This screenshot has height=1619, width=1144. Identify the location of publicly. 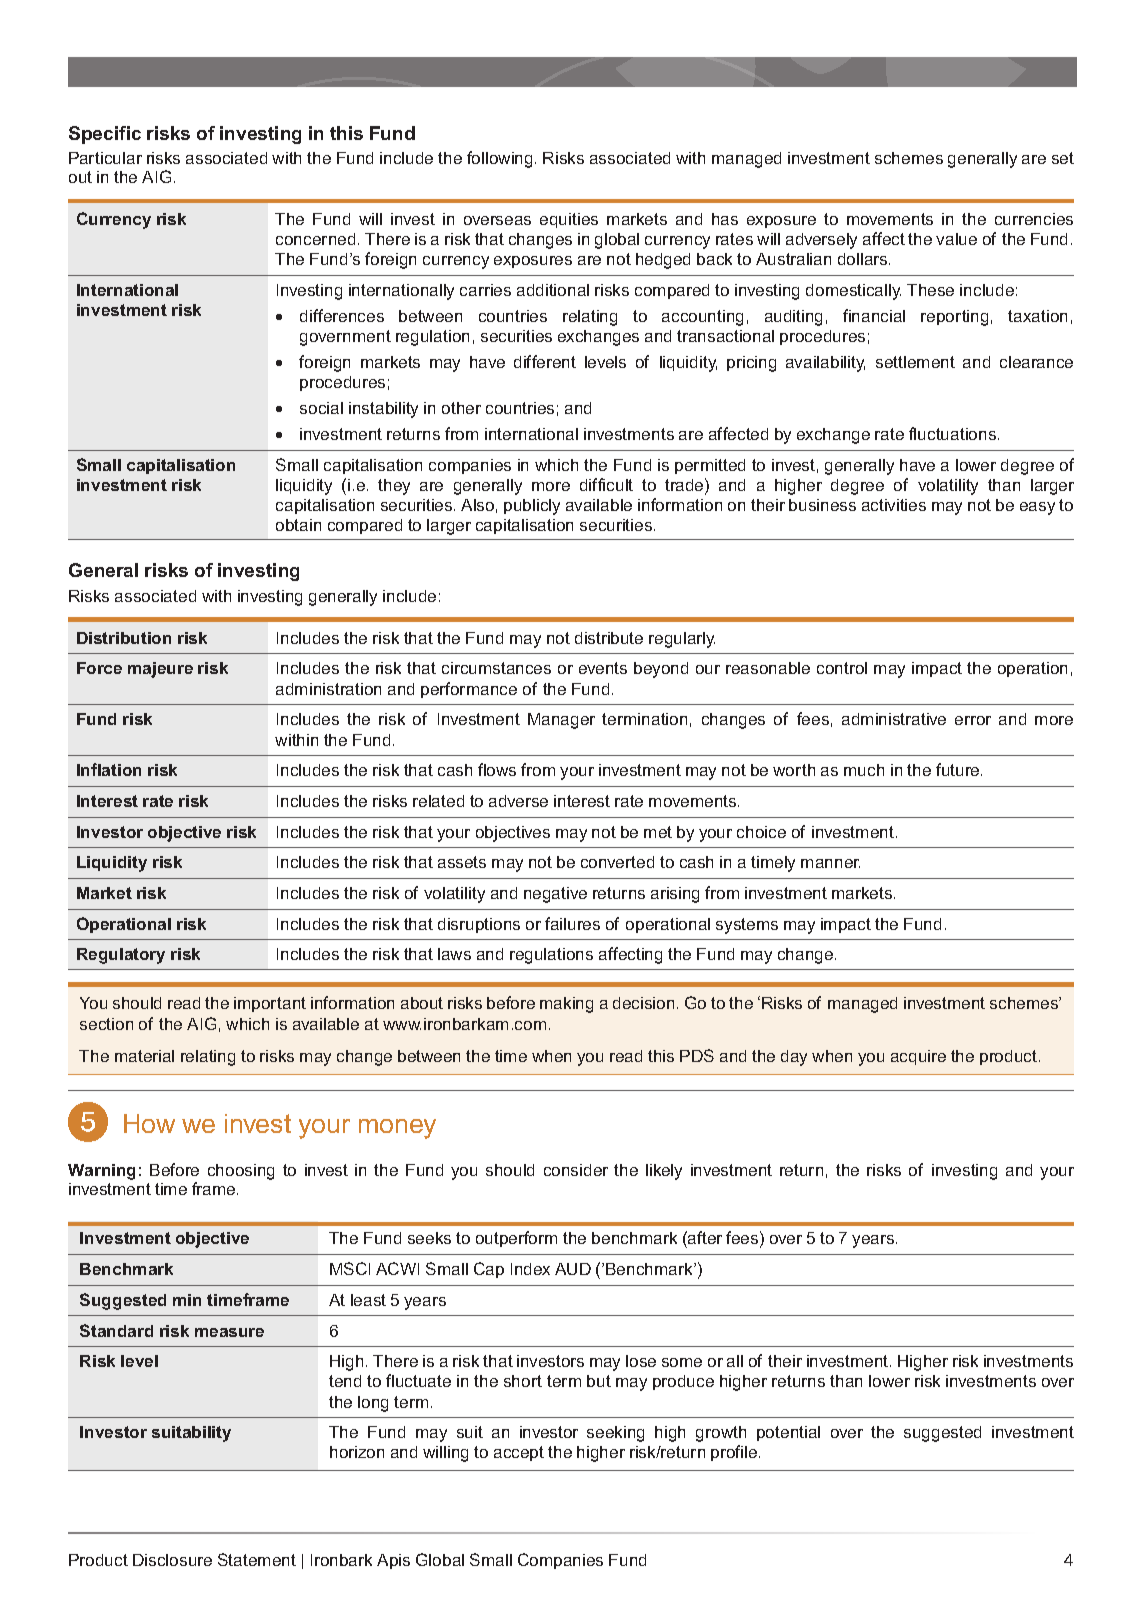
(532, 507).
